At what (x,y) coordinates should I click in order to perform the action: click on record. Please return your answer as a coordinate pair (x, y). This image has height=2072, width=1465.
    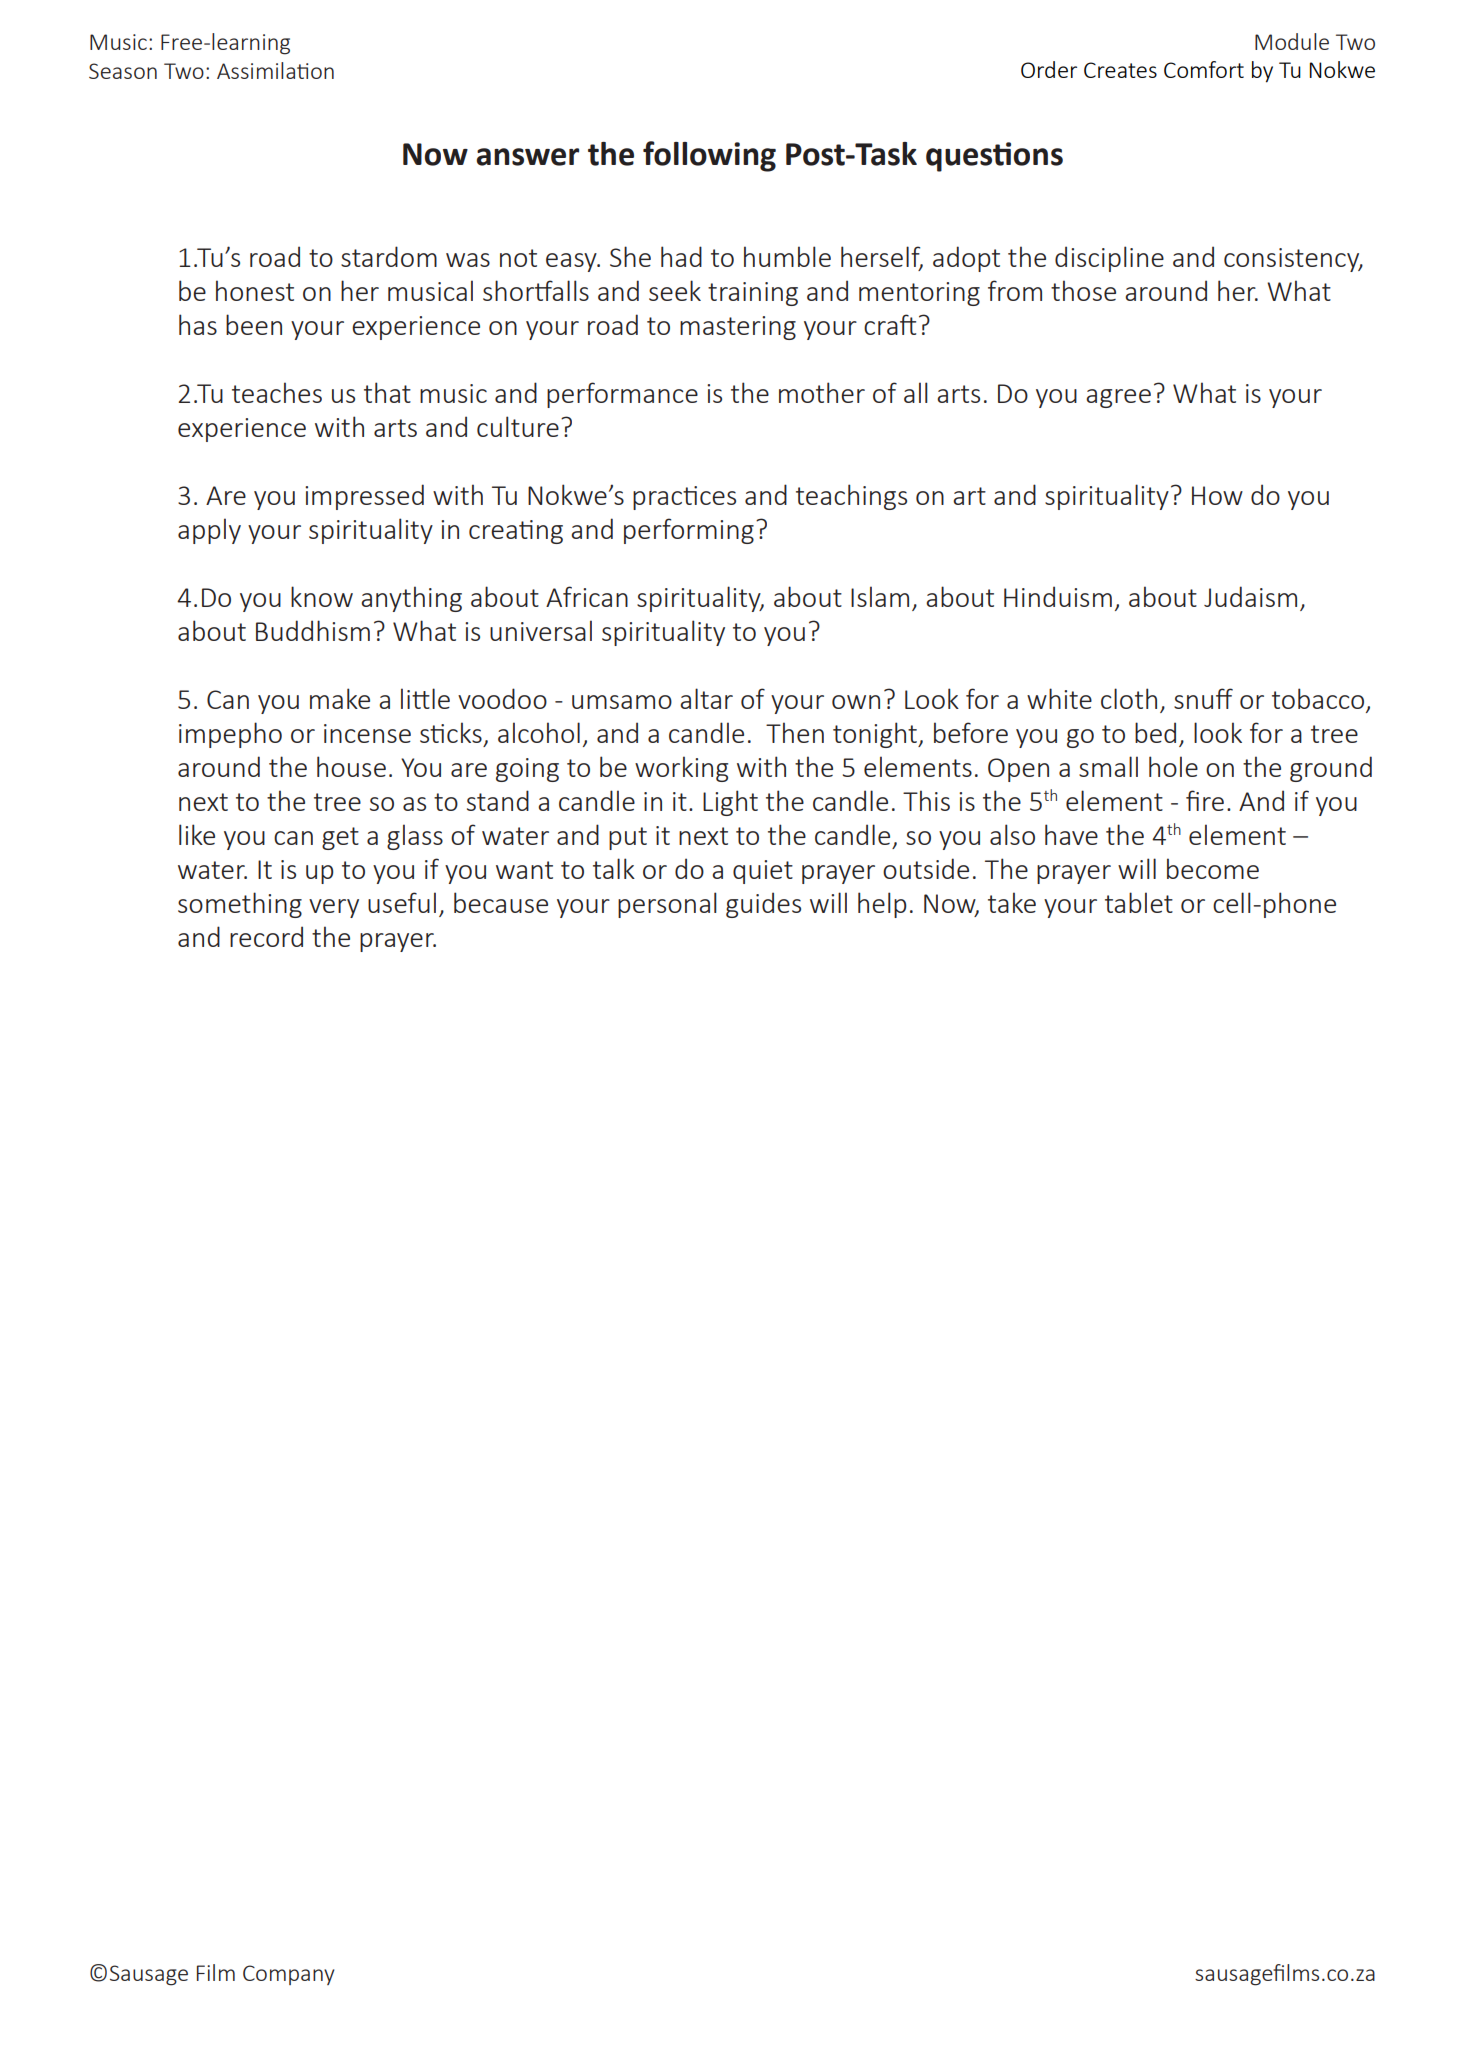
    Looking at the image, I should click on (266, 936).
